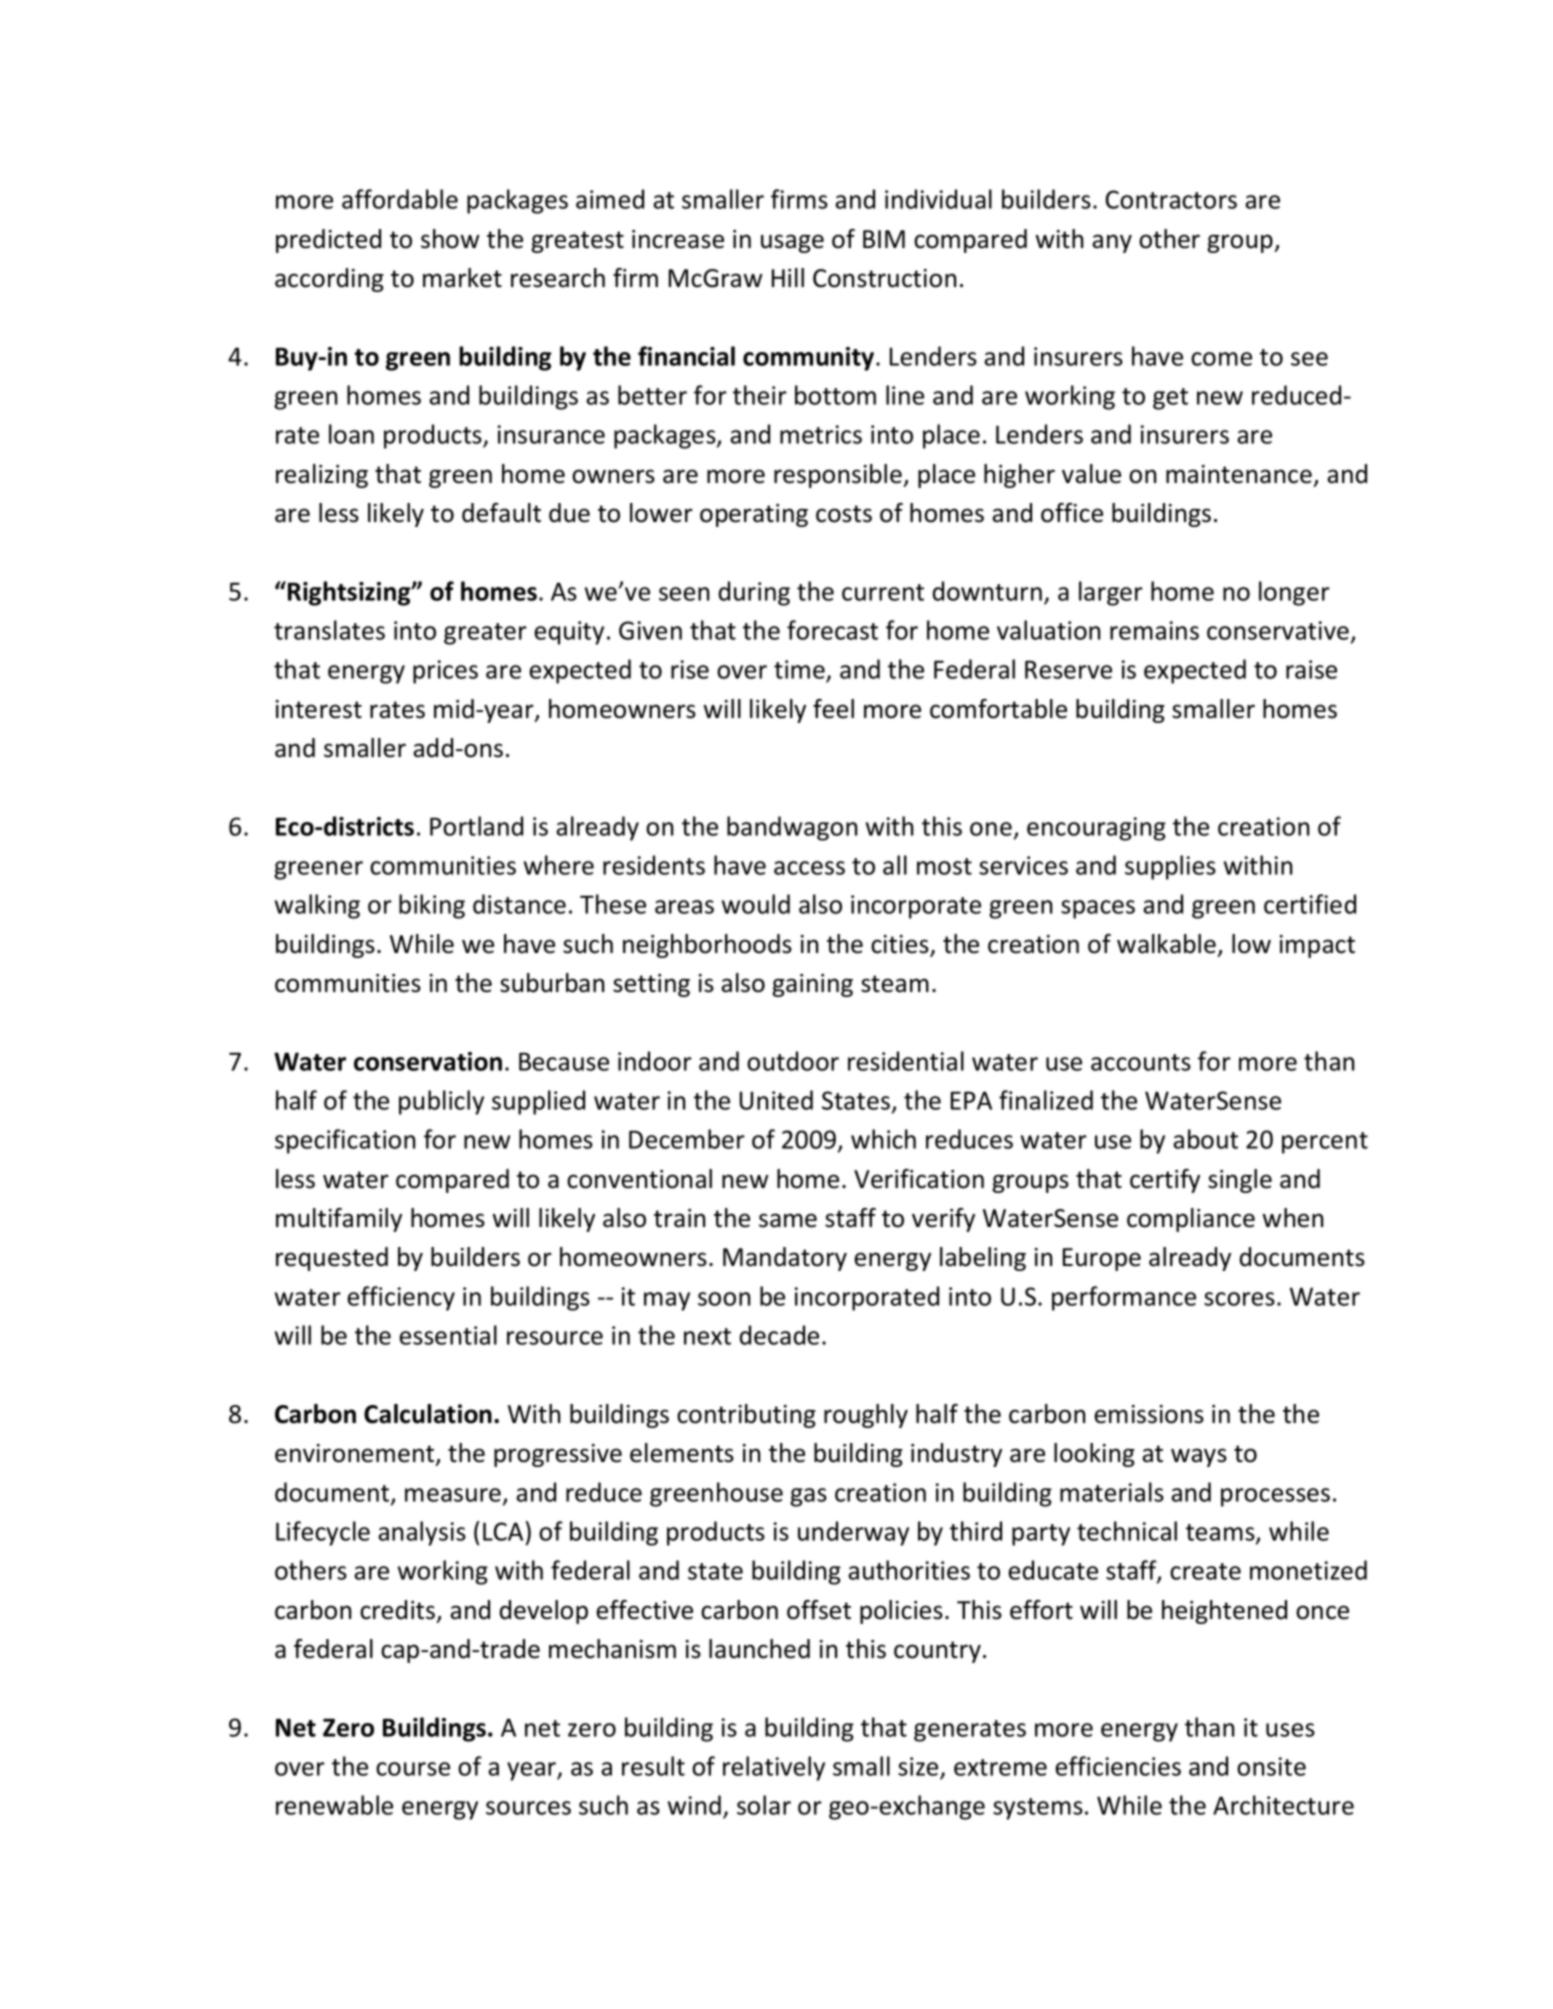  I want to click on gaining, so click(812, 985).
